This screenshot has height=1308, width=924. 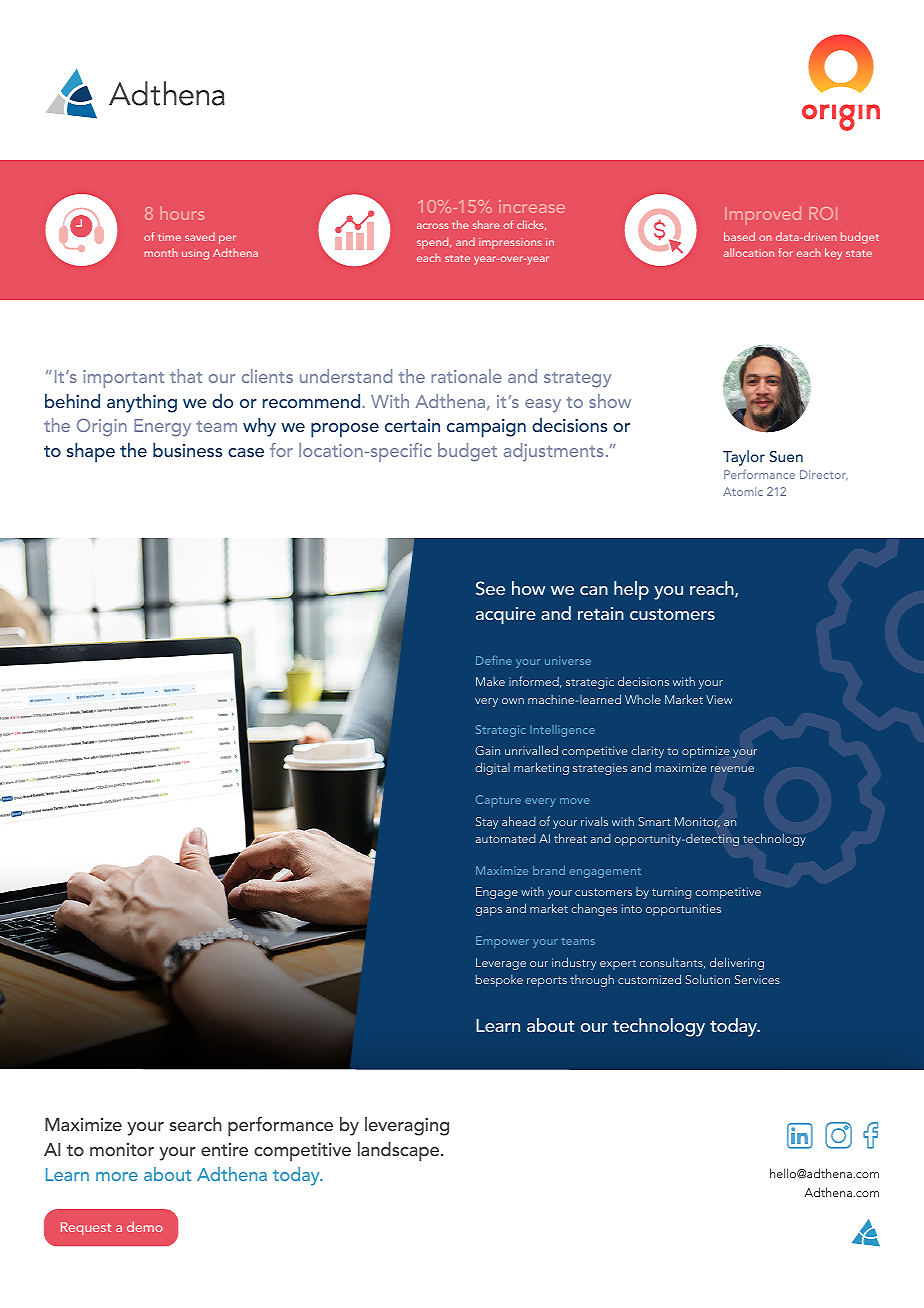 I want to click on View, so click(x=719, y=699).
